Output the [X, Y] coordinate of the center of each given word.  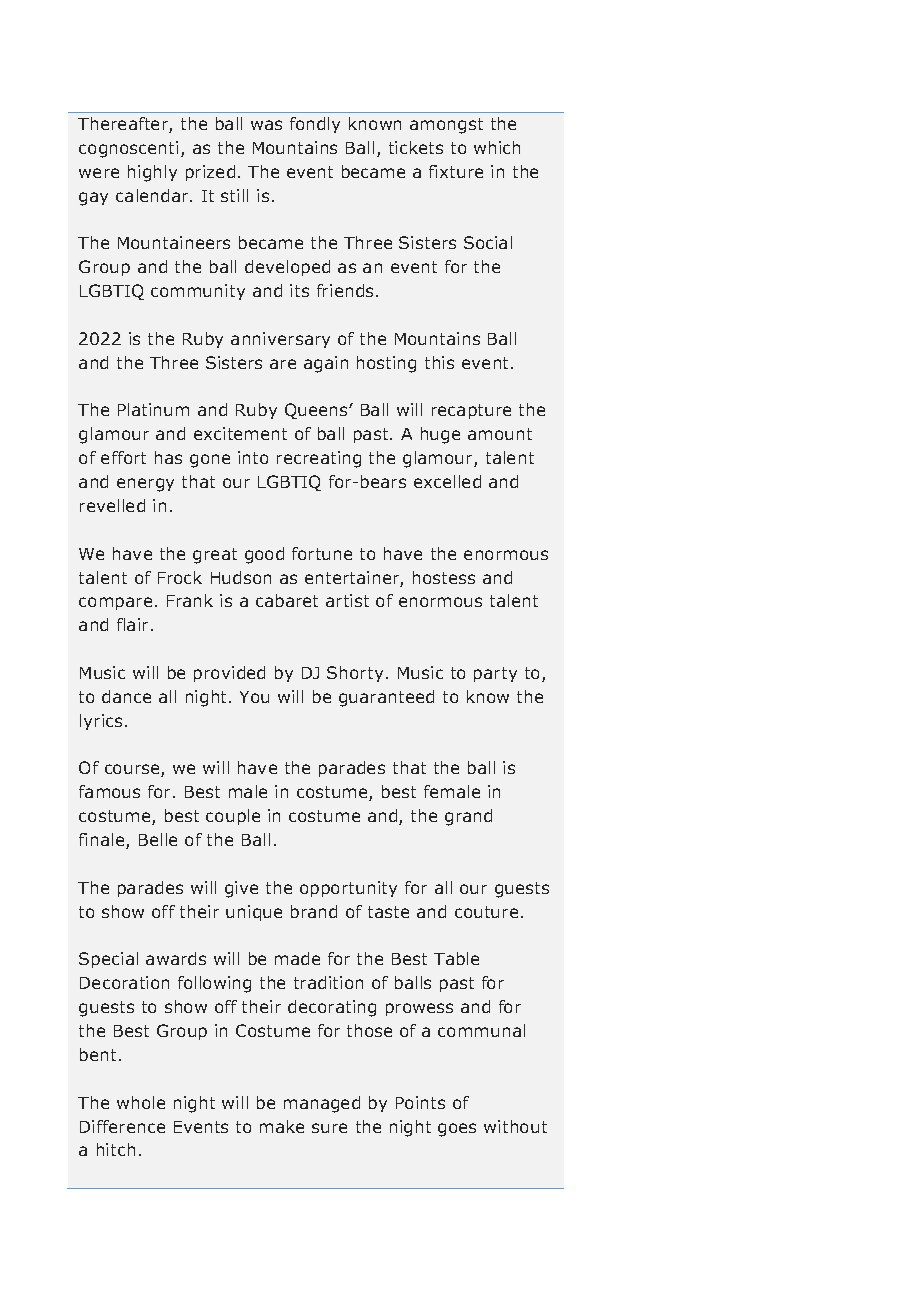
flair [134, 624]
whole [141, 1102]
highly [152, 173]
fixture [456, 171]
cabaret [287, 600]
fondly [315, 125]
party [495, 674]
